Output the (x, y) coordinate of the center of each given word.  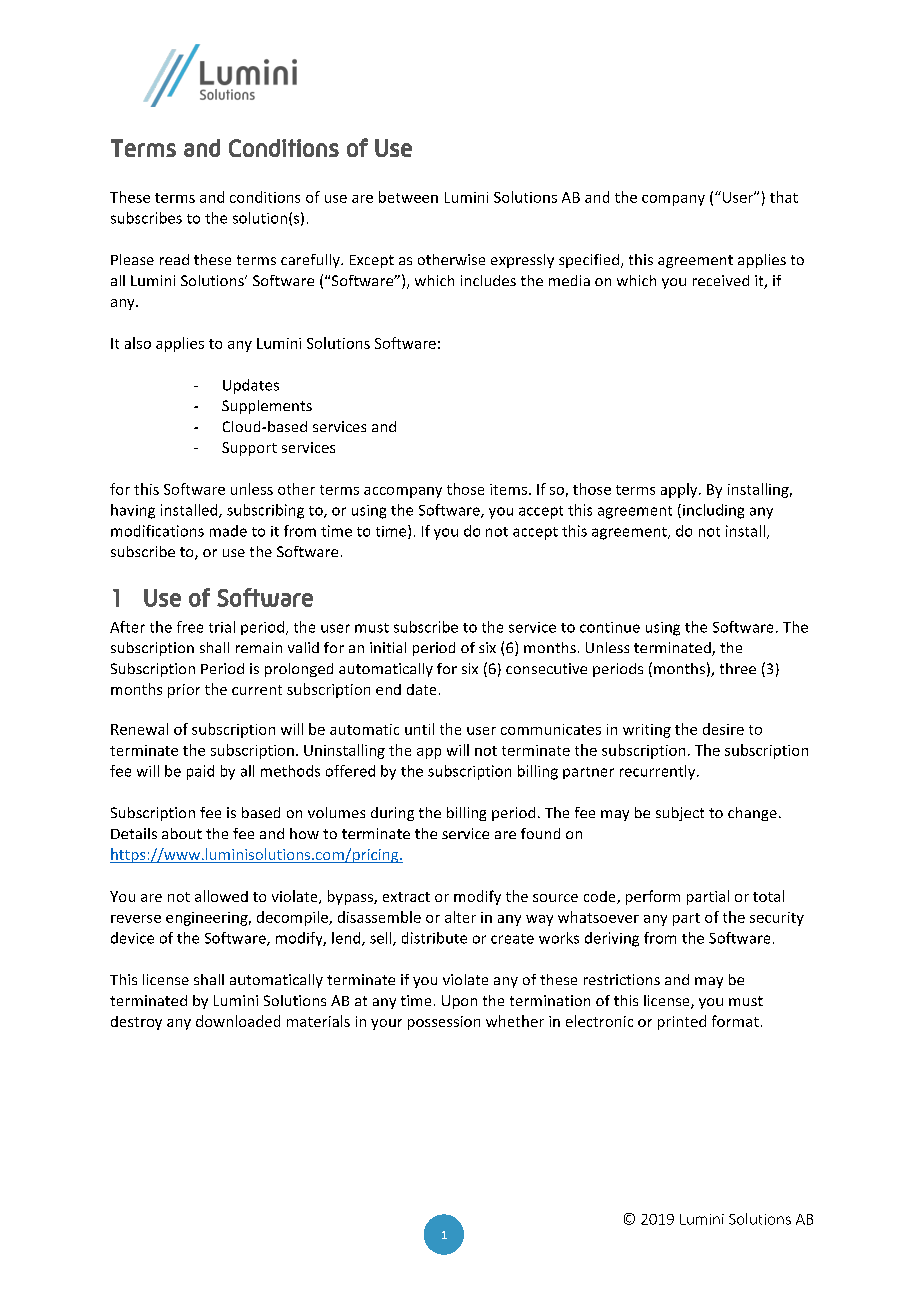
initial (388, 647)
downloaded (238, 1021)
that (784, 197)
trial (222, 627)
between (408, 197)
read (174, 259)
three (738, 668)
